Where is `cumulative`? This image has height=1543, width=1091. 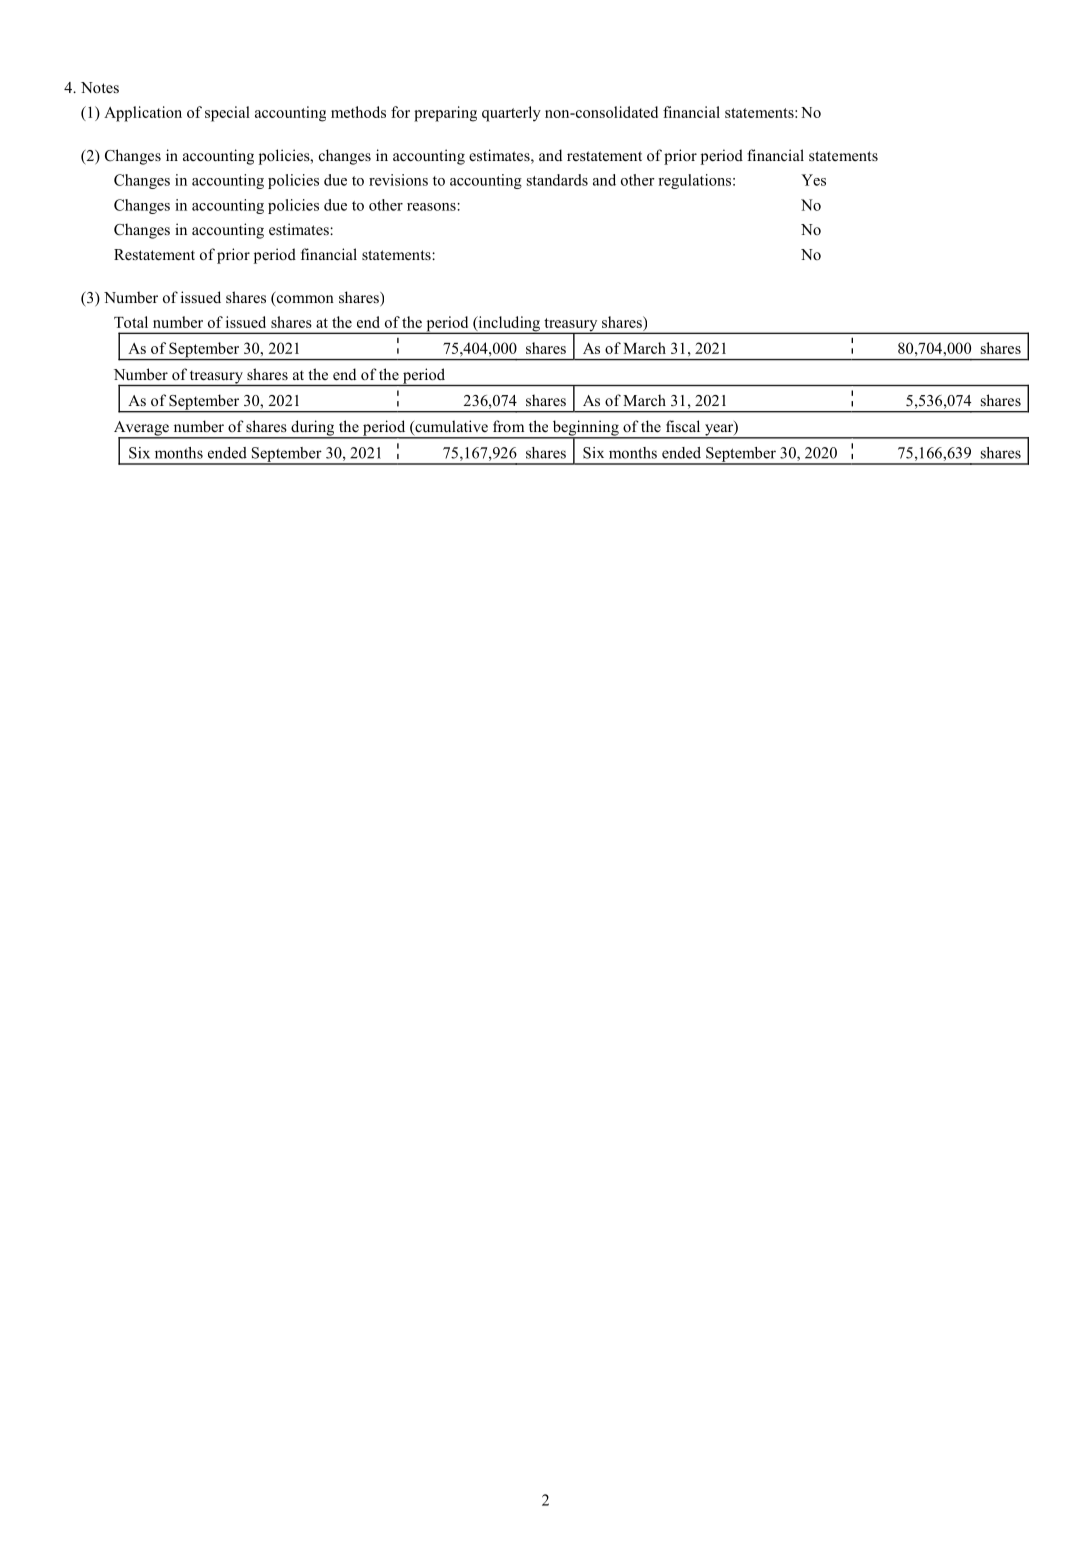 cumulative is located at coordinates (450, 427).
